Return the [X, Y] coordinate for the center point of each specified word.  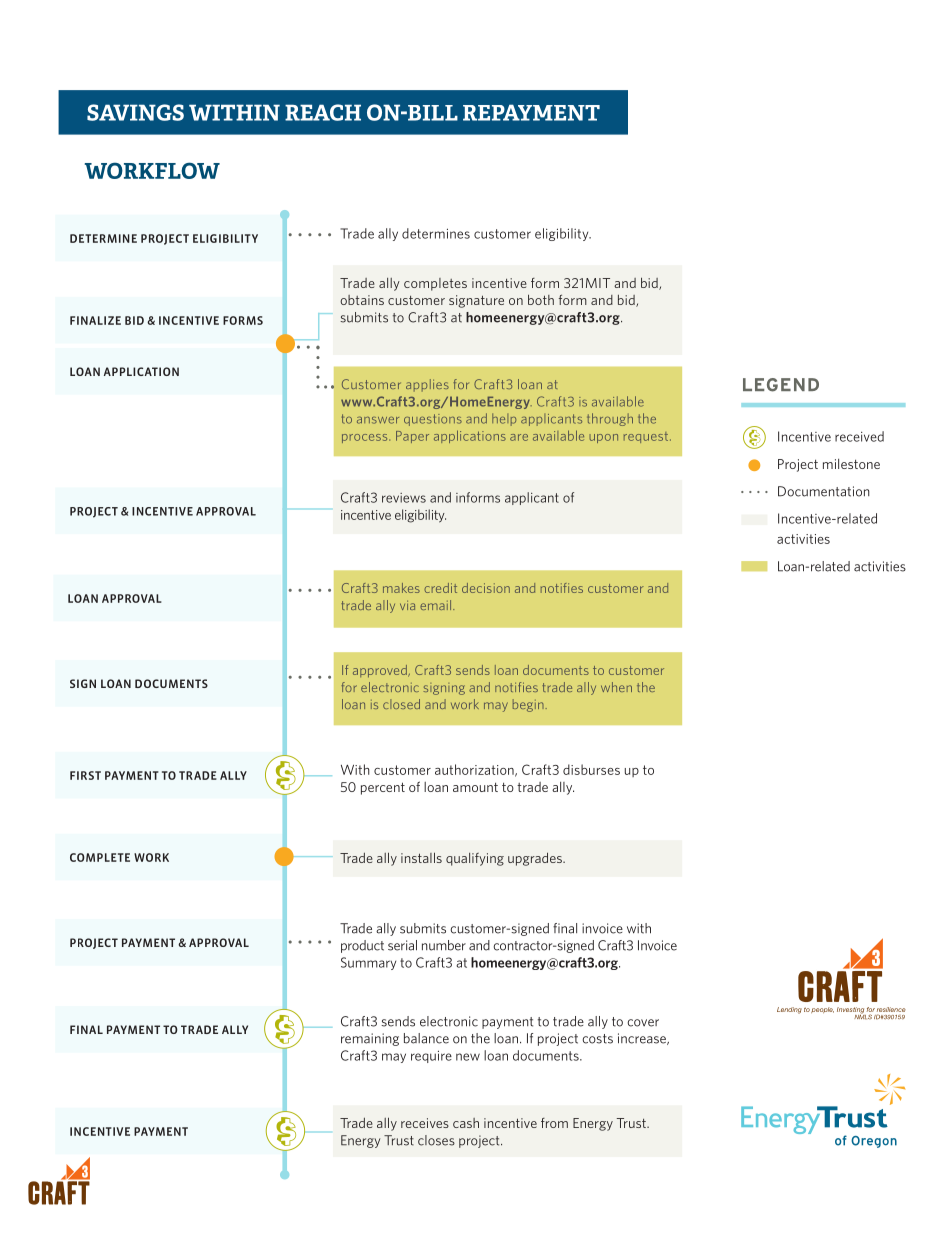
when [616, 687]
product [362, 946]
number [444, 945]
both [541, 299]
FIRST [85, 775]
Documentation [824, 491]
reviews [404, 498]
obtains [362, 300]
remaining [370, 1039]
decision [486, 588]
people [822, 1010]
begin [529, 705]
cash [466, 1123]
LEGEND [781, 385]
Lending [789, 1010]
